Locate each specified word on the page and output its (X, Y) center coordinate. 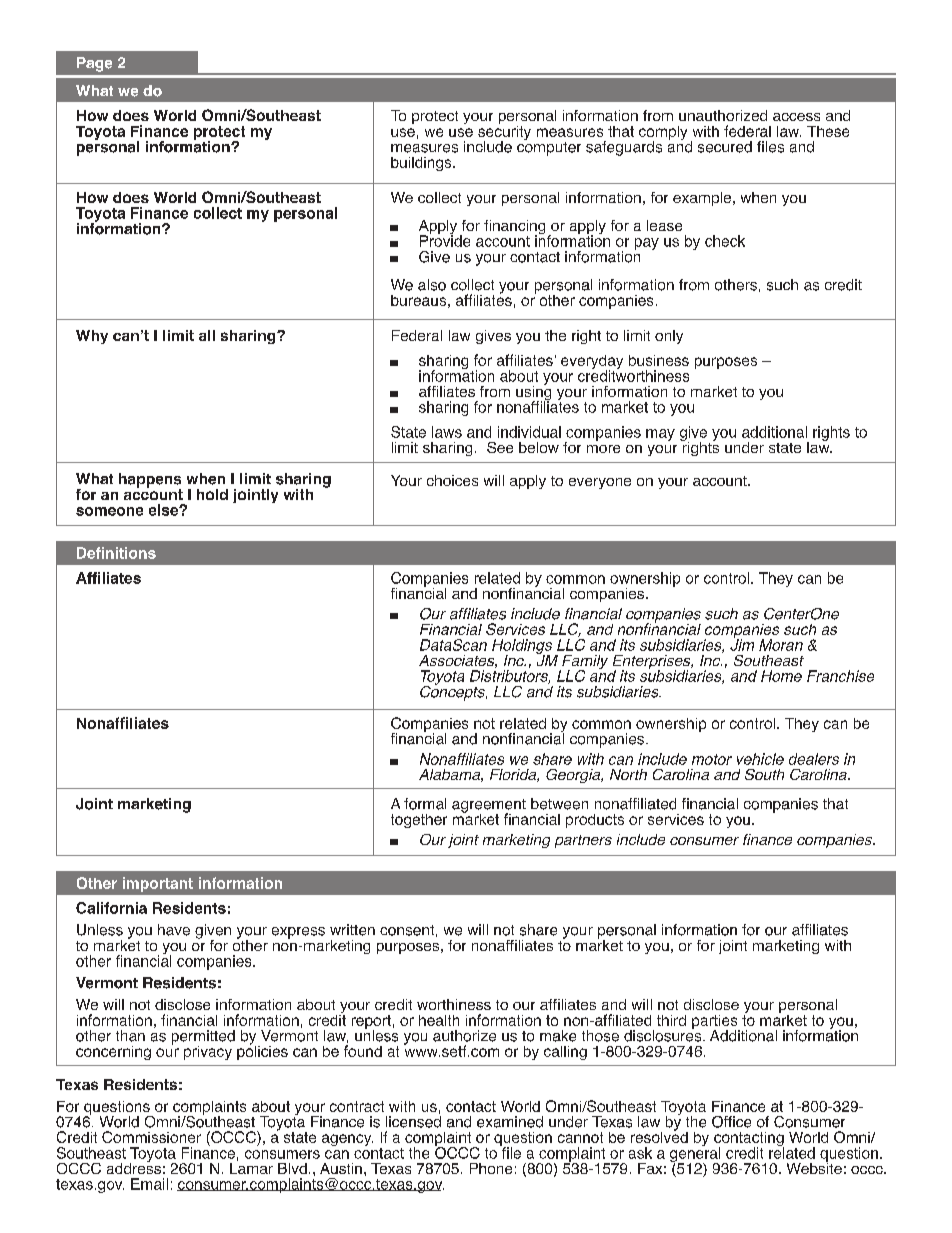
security (504, 132)
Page (94, 64)
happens (150, 481)
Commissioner (151, 1137)
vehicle (760, 759)
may (660, 435)
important (158, 884)
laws (447, 432)
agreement (489, 807)
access (796, 117)
